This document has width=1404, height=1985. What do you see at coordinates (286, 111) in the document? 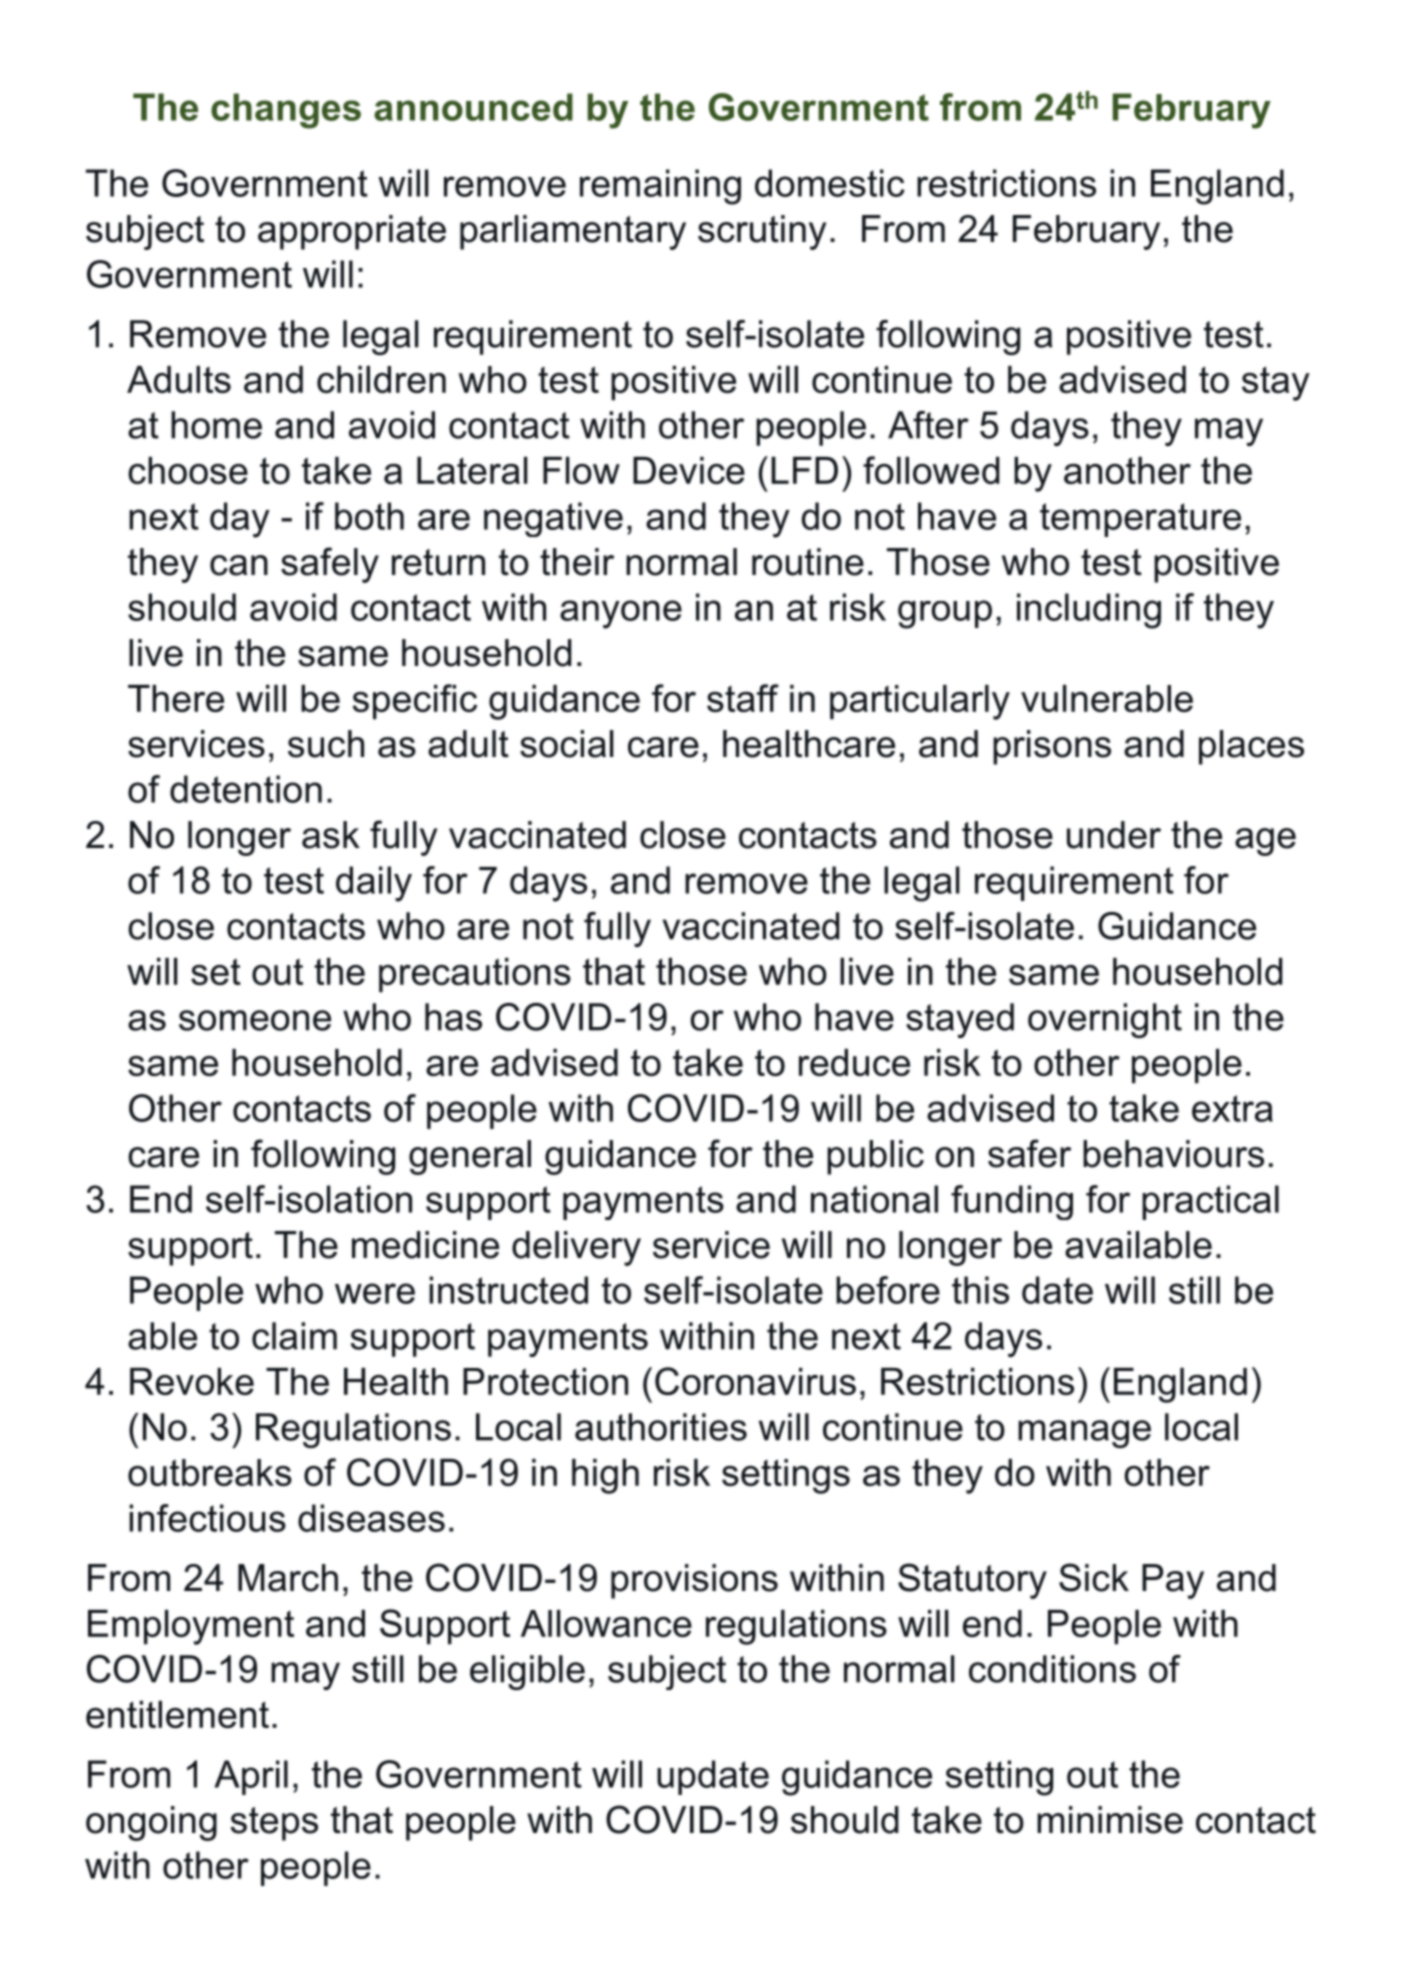
I see `changes` at bounding box center [286, 111].
